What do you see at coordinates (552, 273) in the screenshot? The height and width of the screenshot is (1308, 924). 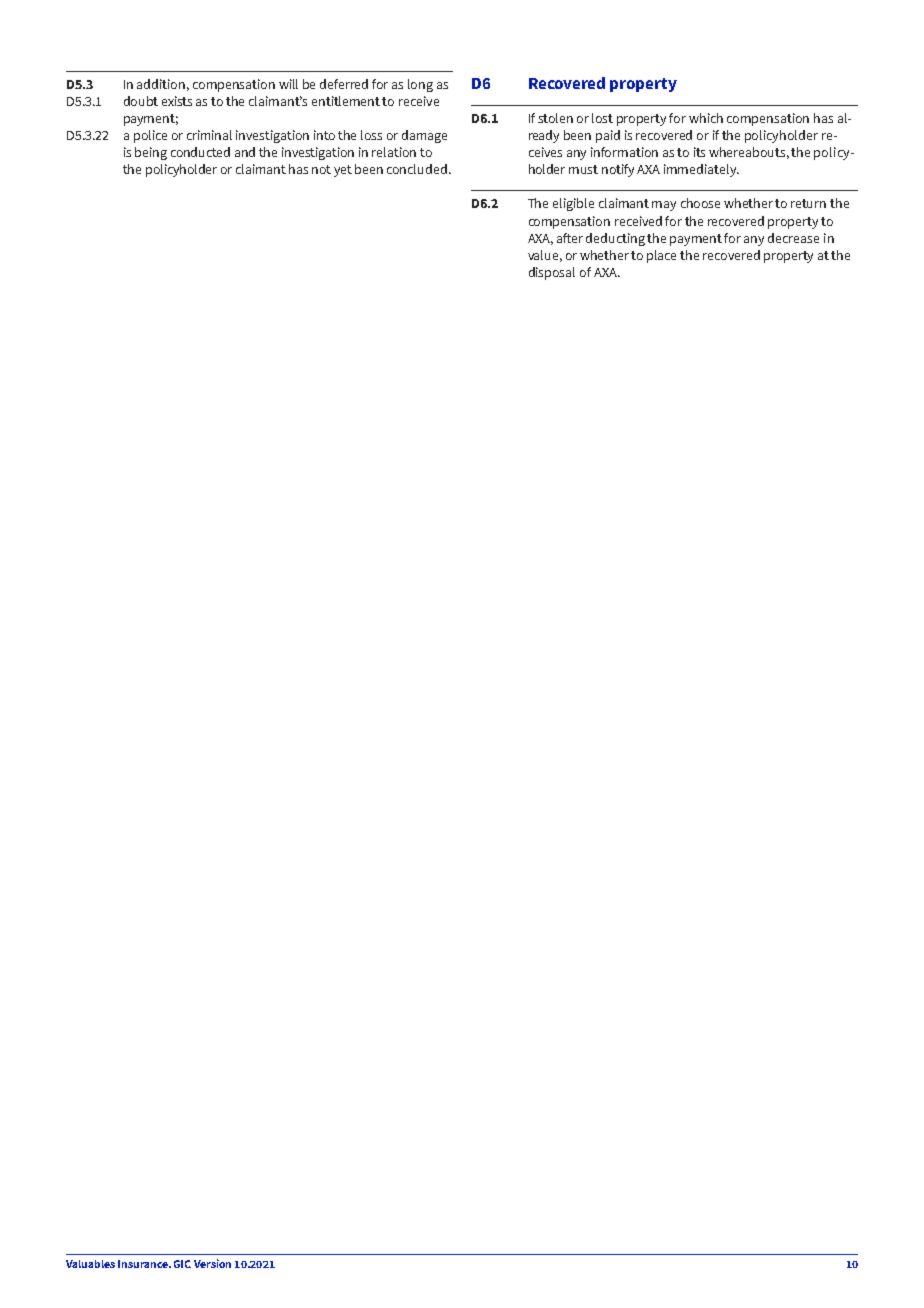 I see `disposal` at bounding box center [552, 273].
